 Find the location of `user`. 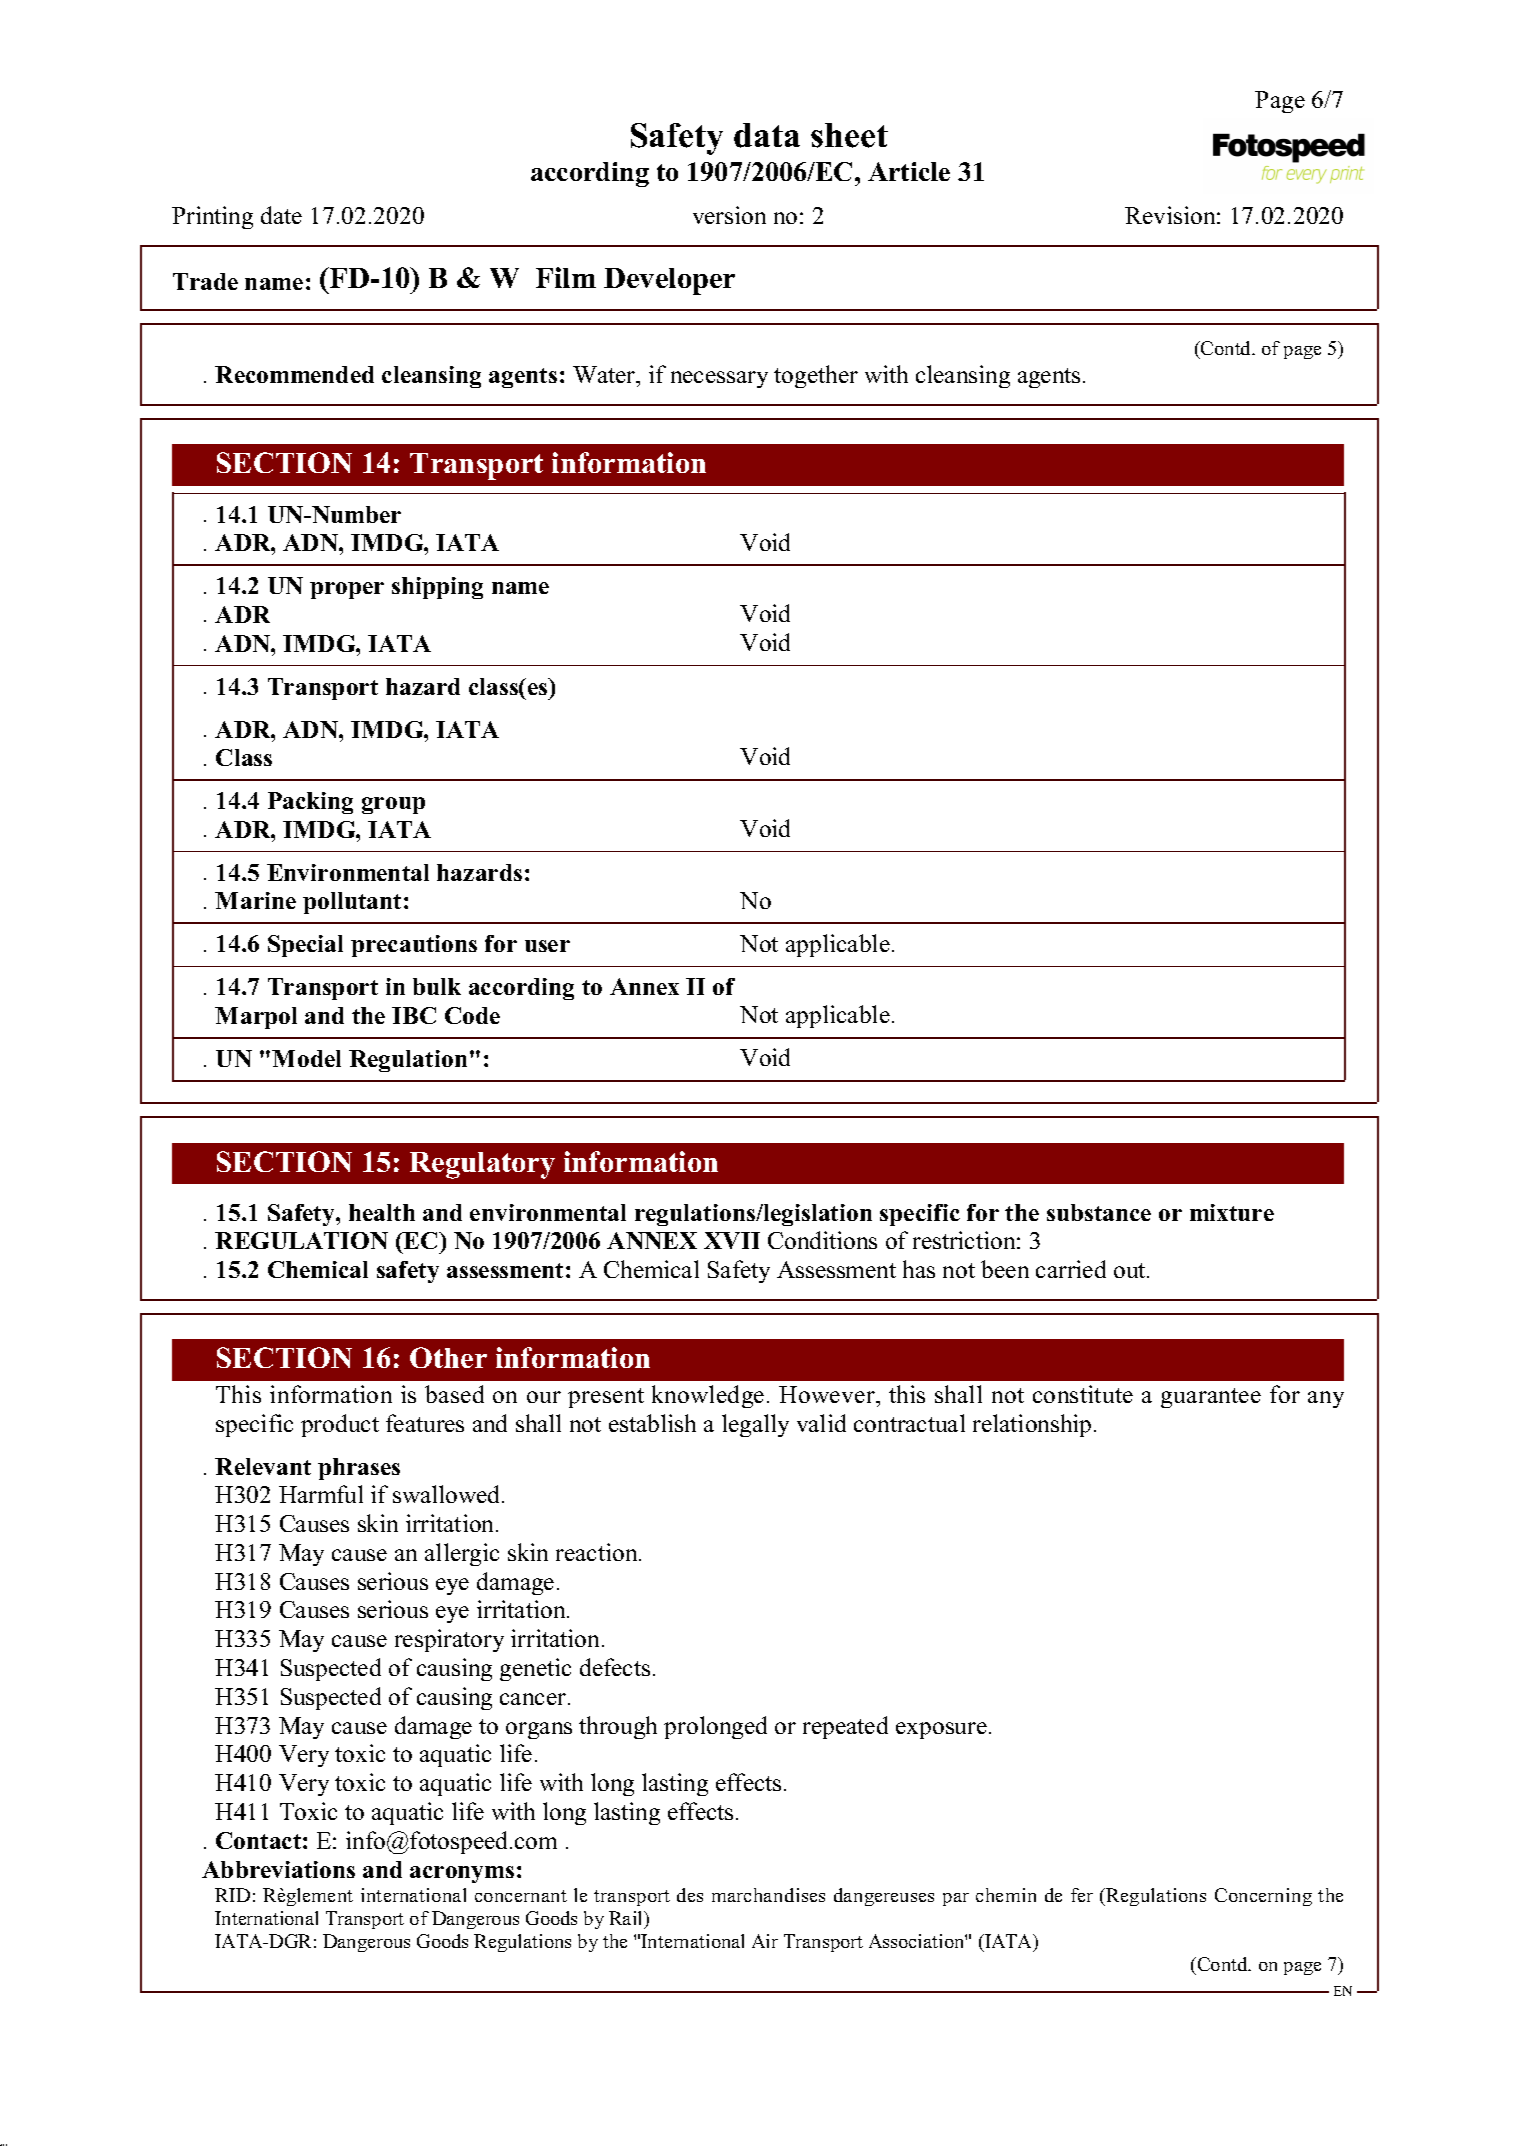

user is located at coordinates (547, 946).
